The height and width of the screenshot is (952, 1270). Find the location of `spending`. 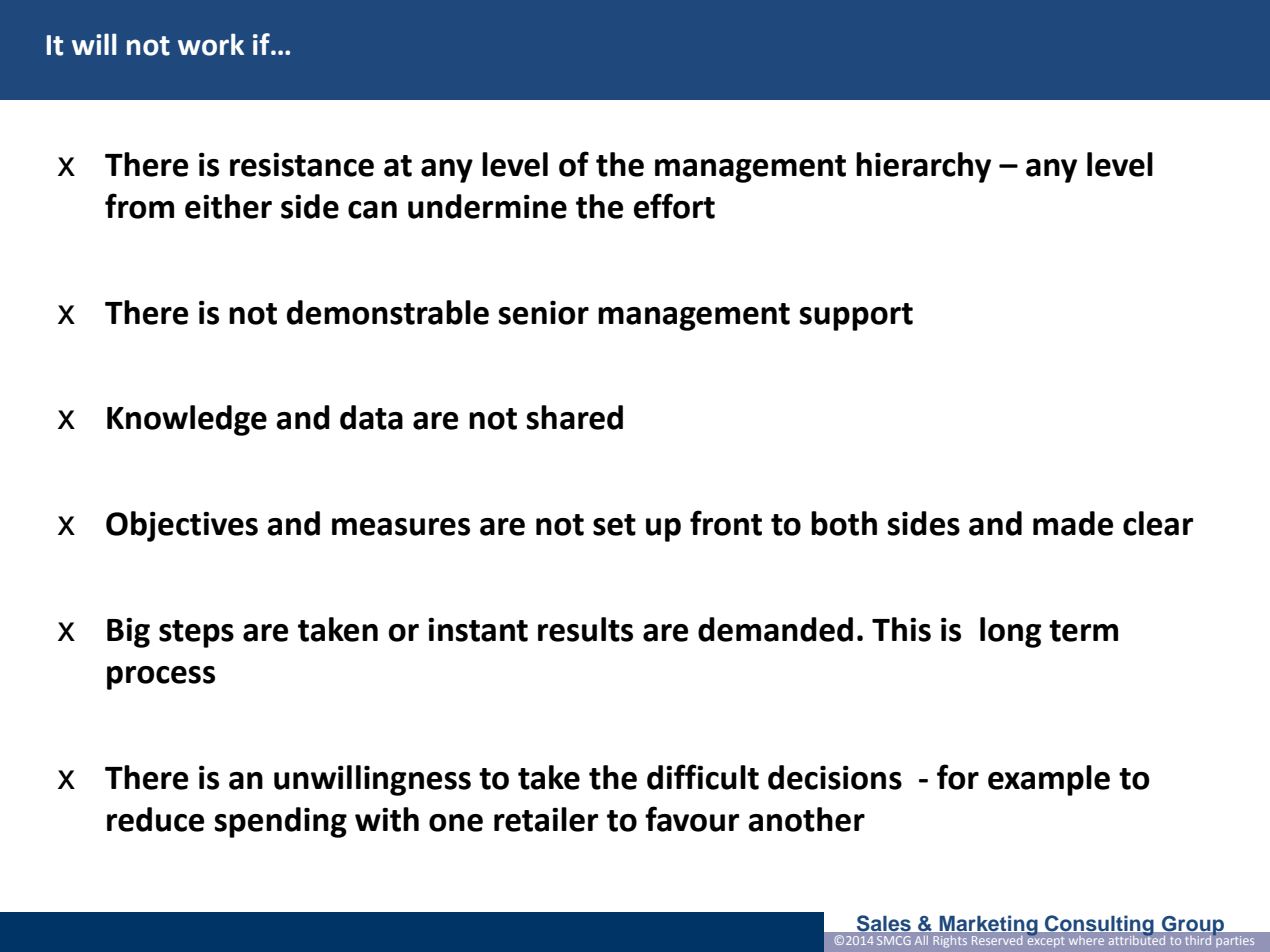

spending is located at coordinates (281, 822).
